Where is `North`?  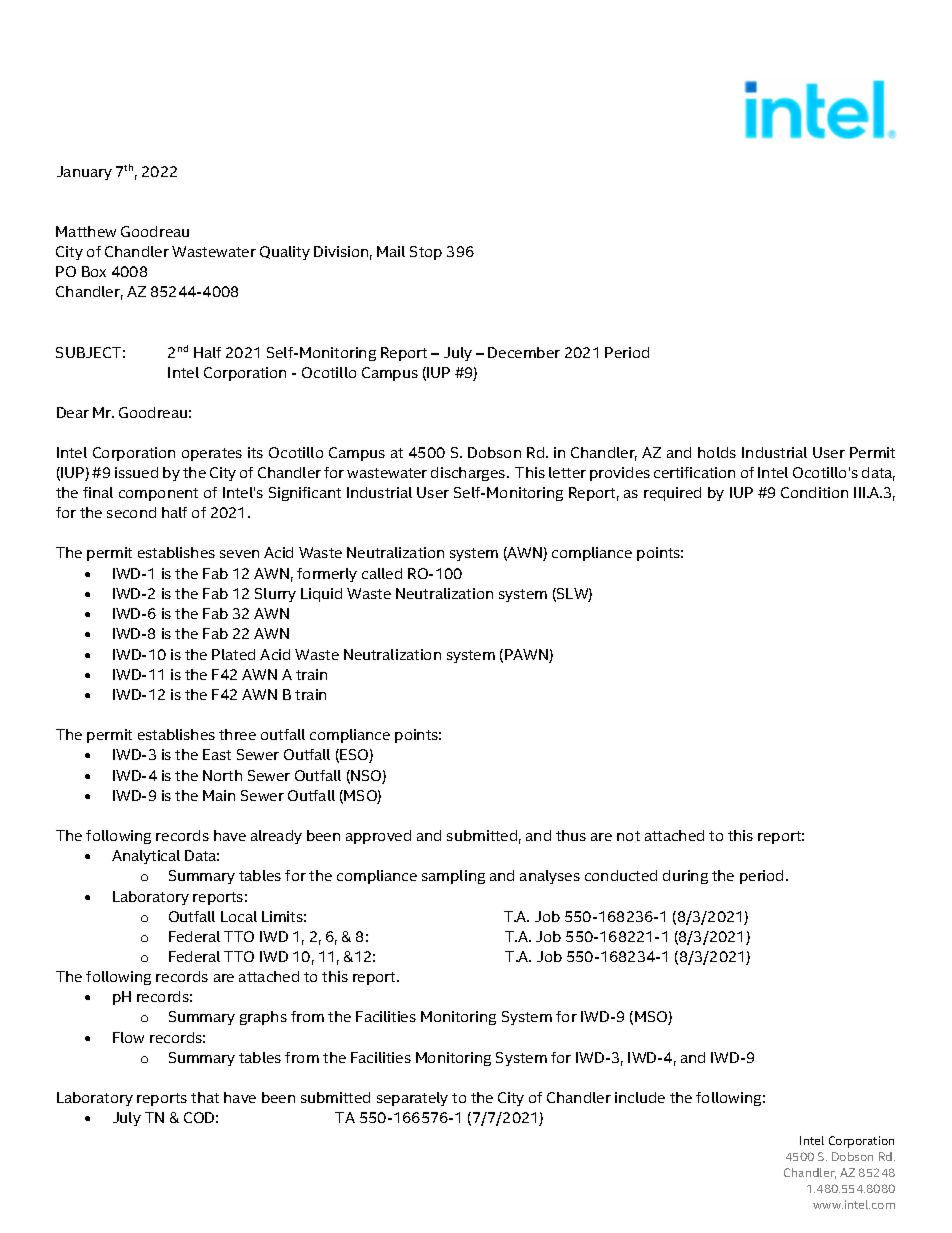
North is located at coordinates (222, 775).
